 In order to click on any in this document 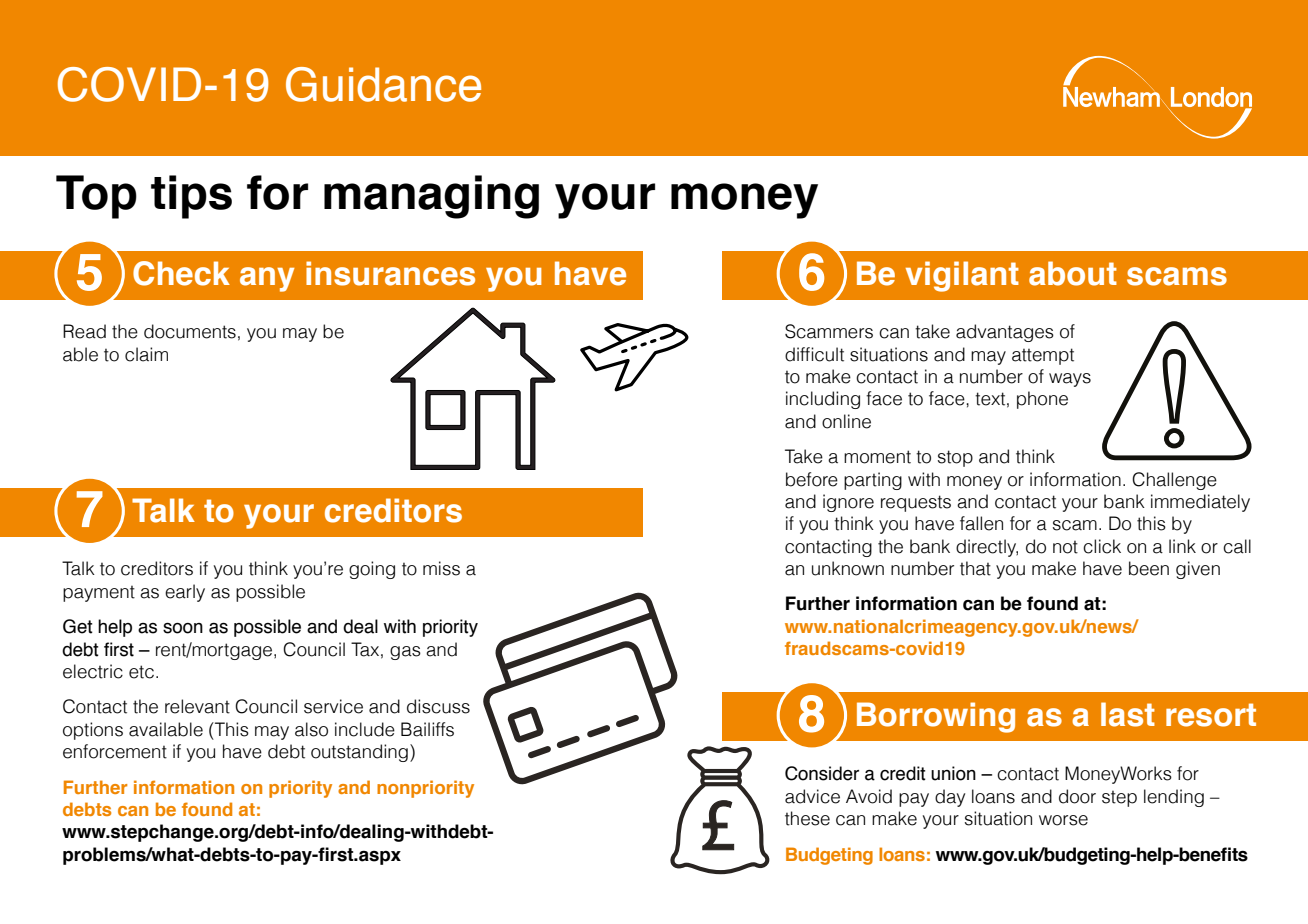, I will do `click(267, 279)`.
